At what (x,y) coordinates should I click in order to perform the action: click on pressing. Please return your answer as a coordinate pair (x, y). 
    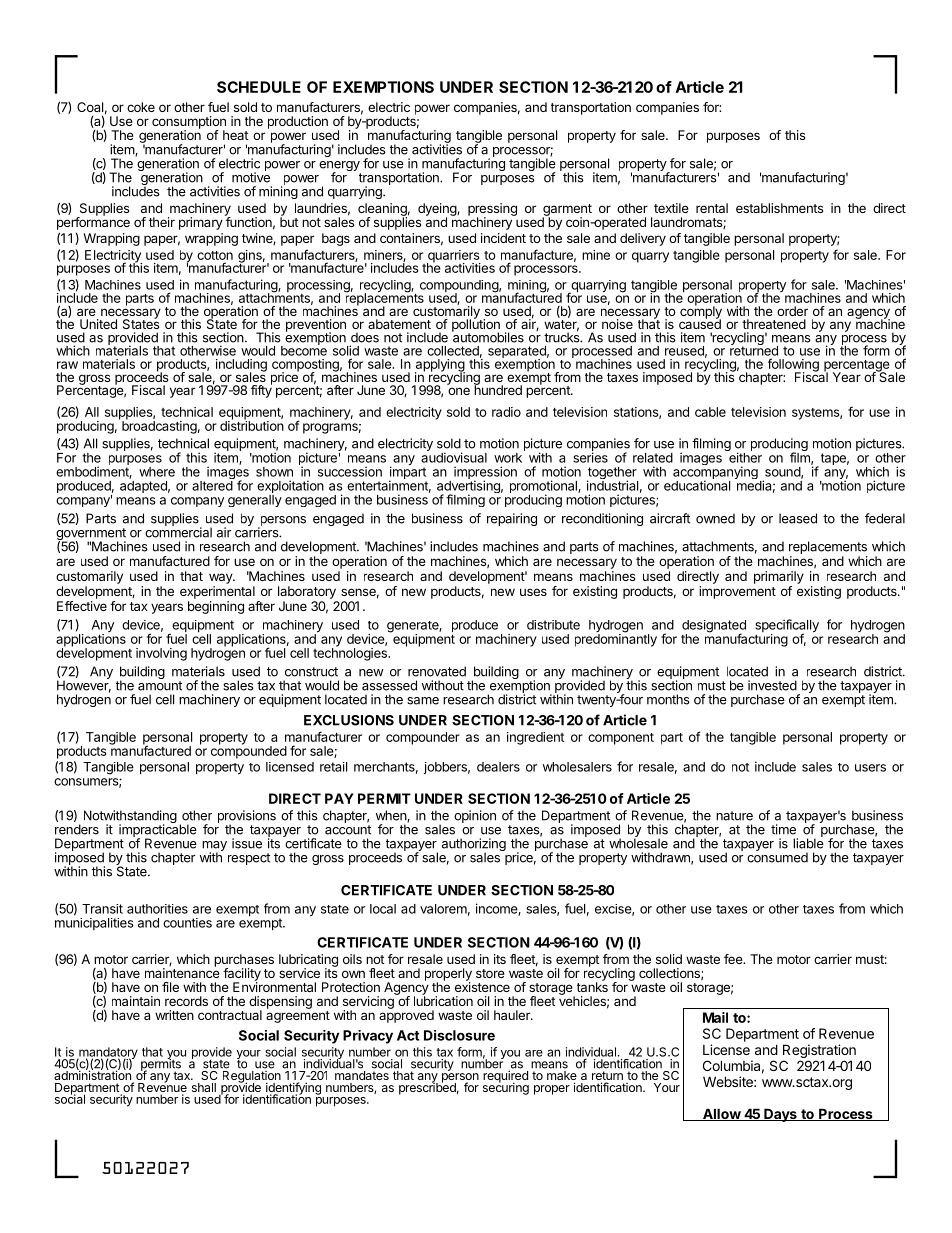
    Looking at the image, I should click on (492, 210).
